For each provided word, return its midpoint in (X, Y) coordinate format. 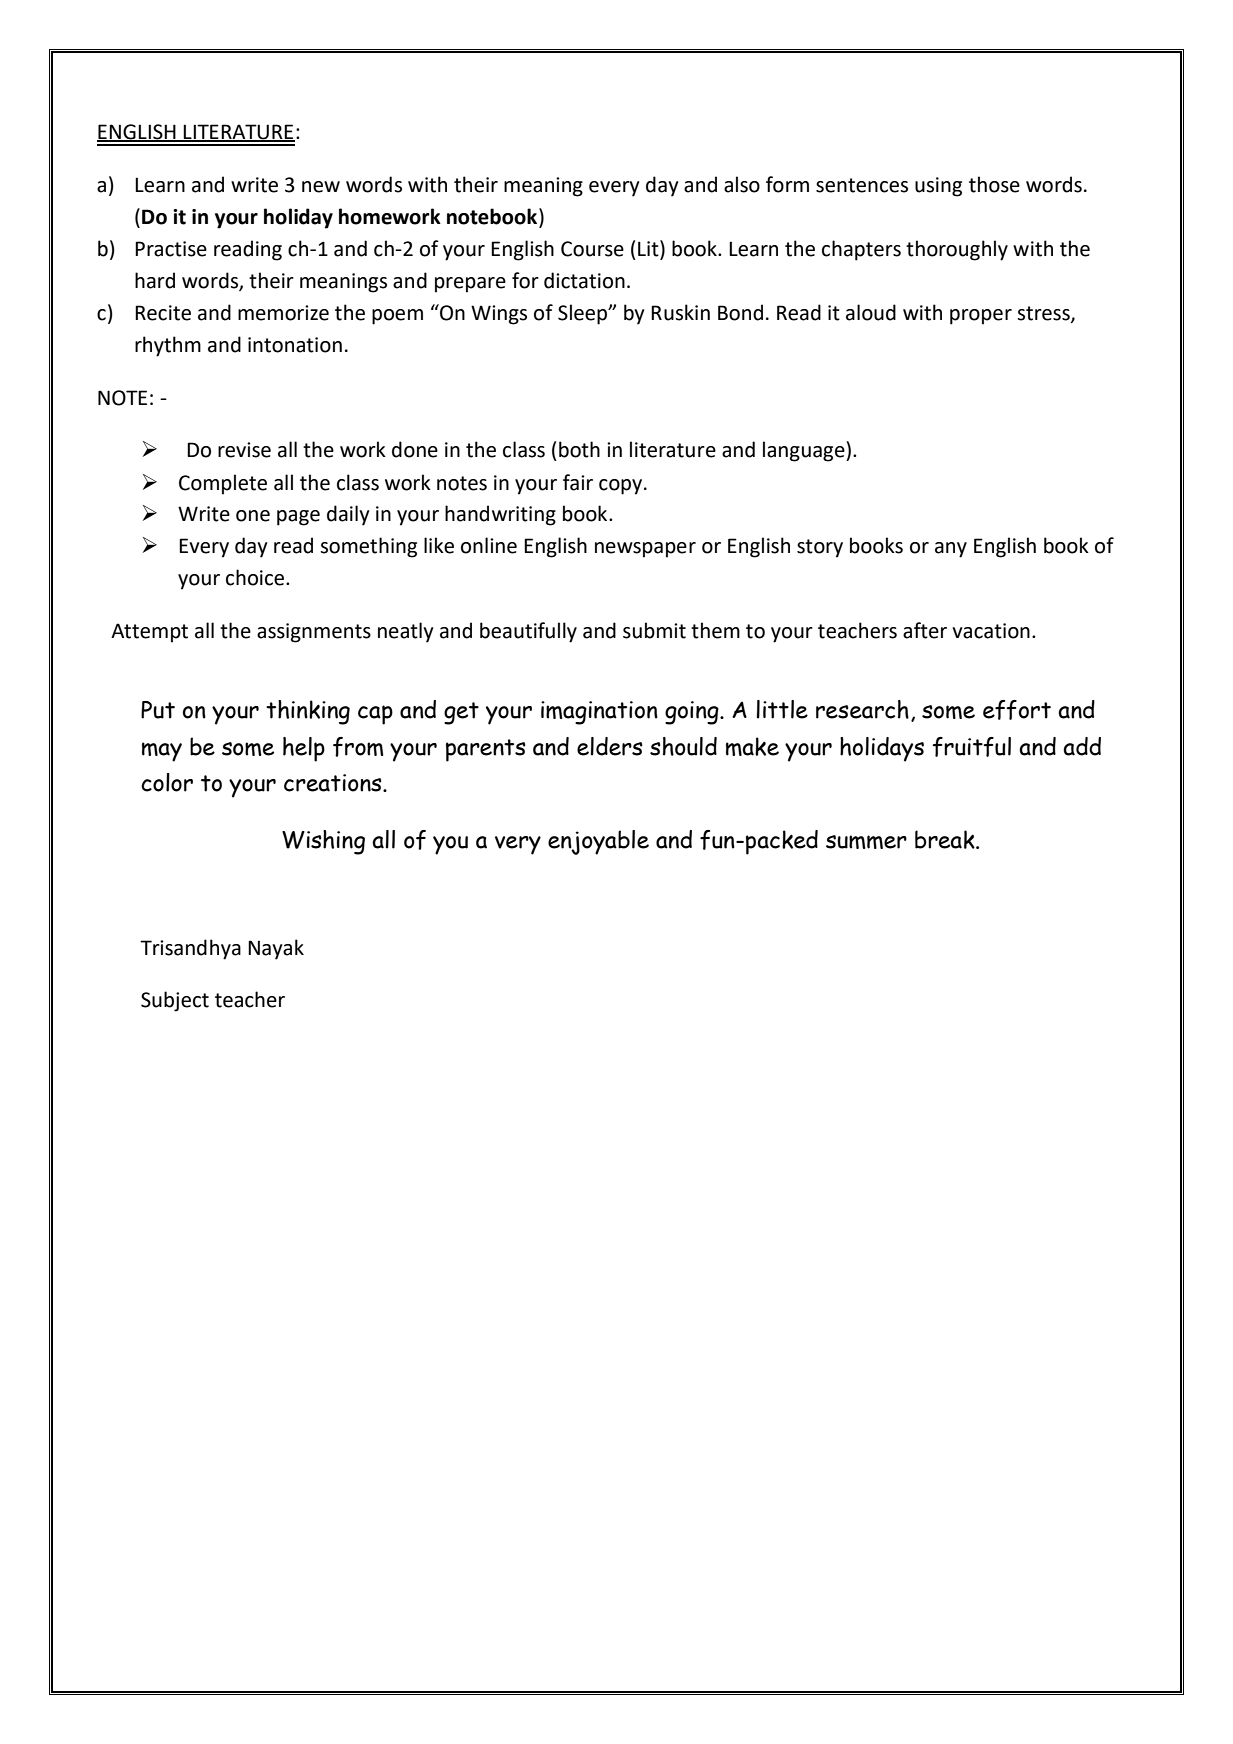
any (951, 550)
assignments (314, 633)
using (938, 187)
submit (654, 630)
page (298, 518)
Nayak (276, 949)
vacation (991, 631)
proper (981, 317)
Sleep (584, 314)
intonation (295, 345)
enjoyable (598, 842)
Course (592, 249)
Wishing (323, 842)
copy (622, 487)
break (946, 839)
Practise (171, 249)
